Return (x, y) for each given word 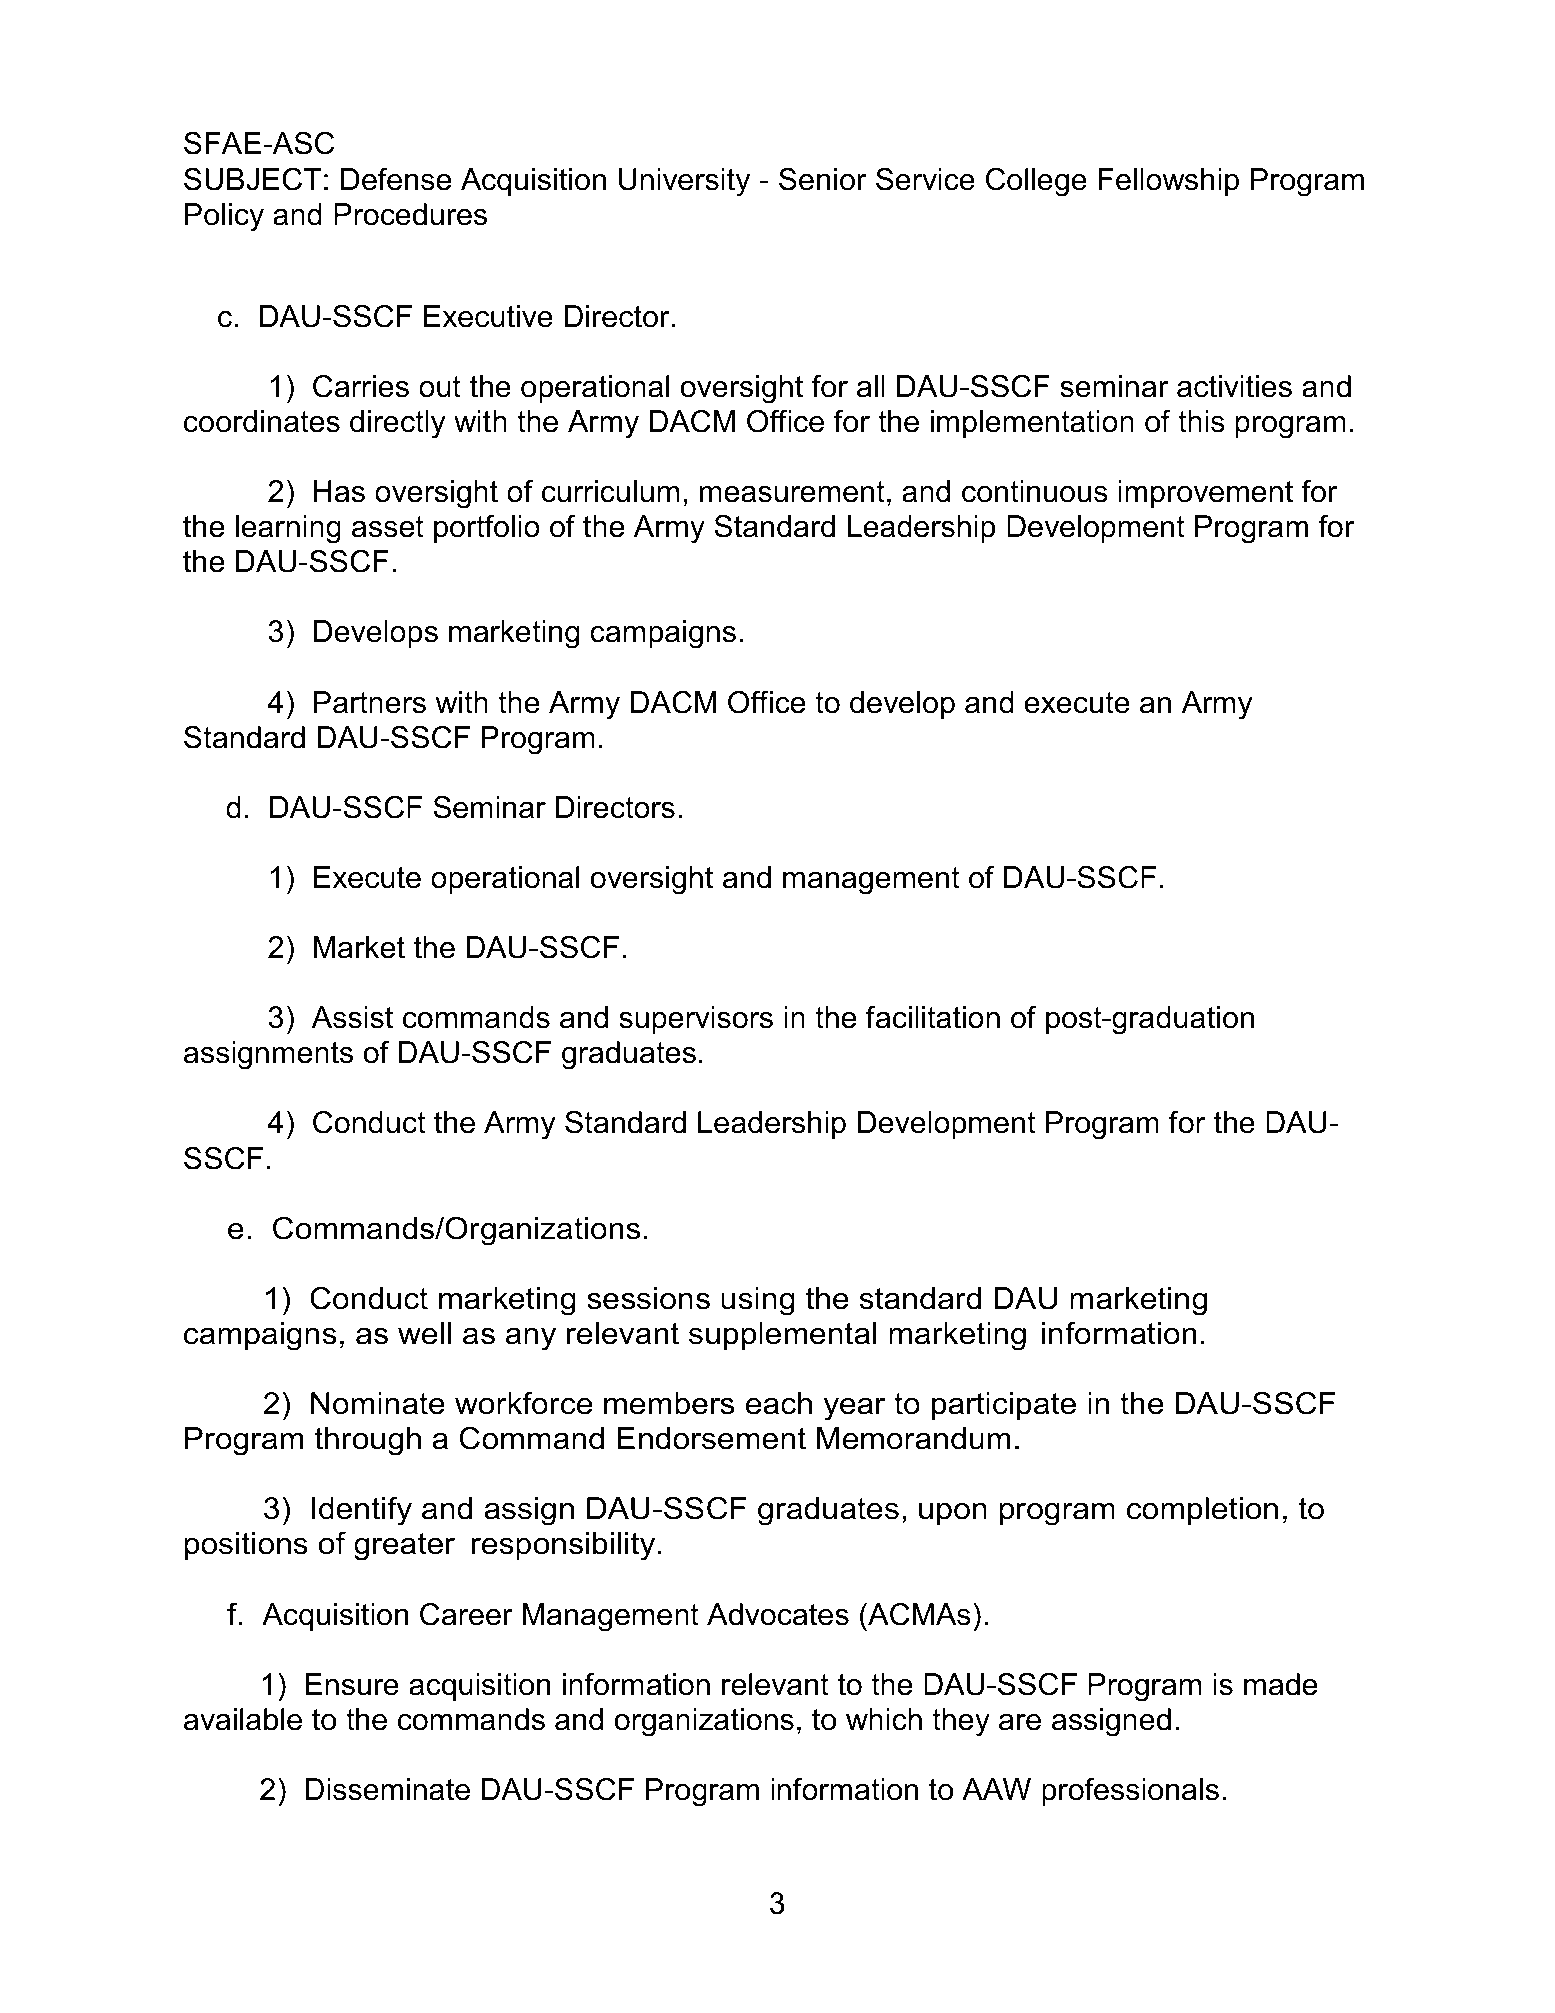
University (684, 182)
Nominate (378, 1403)
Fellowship (1168, 182)
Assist (352, 1017)
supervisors (696, 1020)
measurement (792, 492)
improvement (1205, 494)
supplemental (782, 1336)
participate (1004, 1406)
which (884, 1719)
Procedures (410, 214)
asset (388, 527)
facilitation (933, 1017)
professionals (1130, 1792)
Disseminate (388, 1789)
